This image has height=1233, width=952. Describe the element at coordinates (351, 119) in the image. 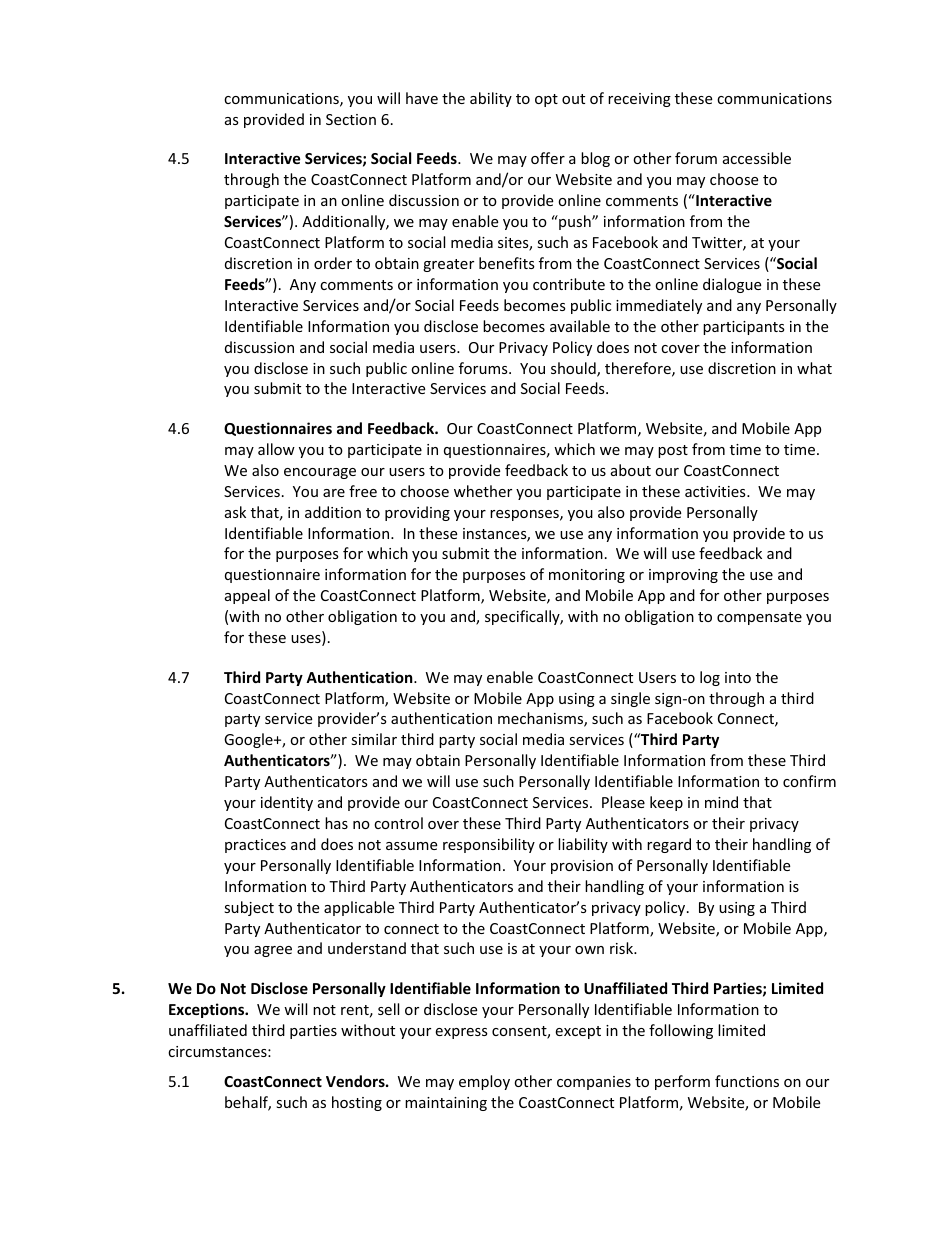

I see `Section` at that location.
